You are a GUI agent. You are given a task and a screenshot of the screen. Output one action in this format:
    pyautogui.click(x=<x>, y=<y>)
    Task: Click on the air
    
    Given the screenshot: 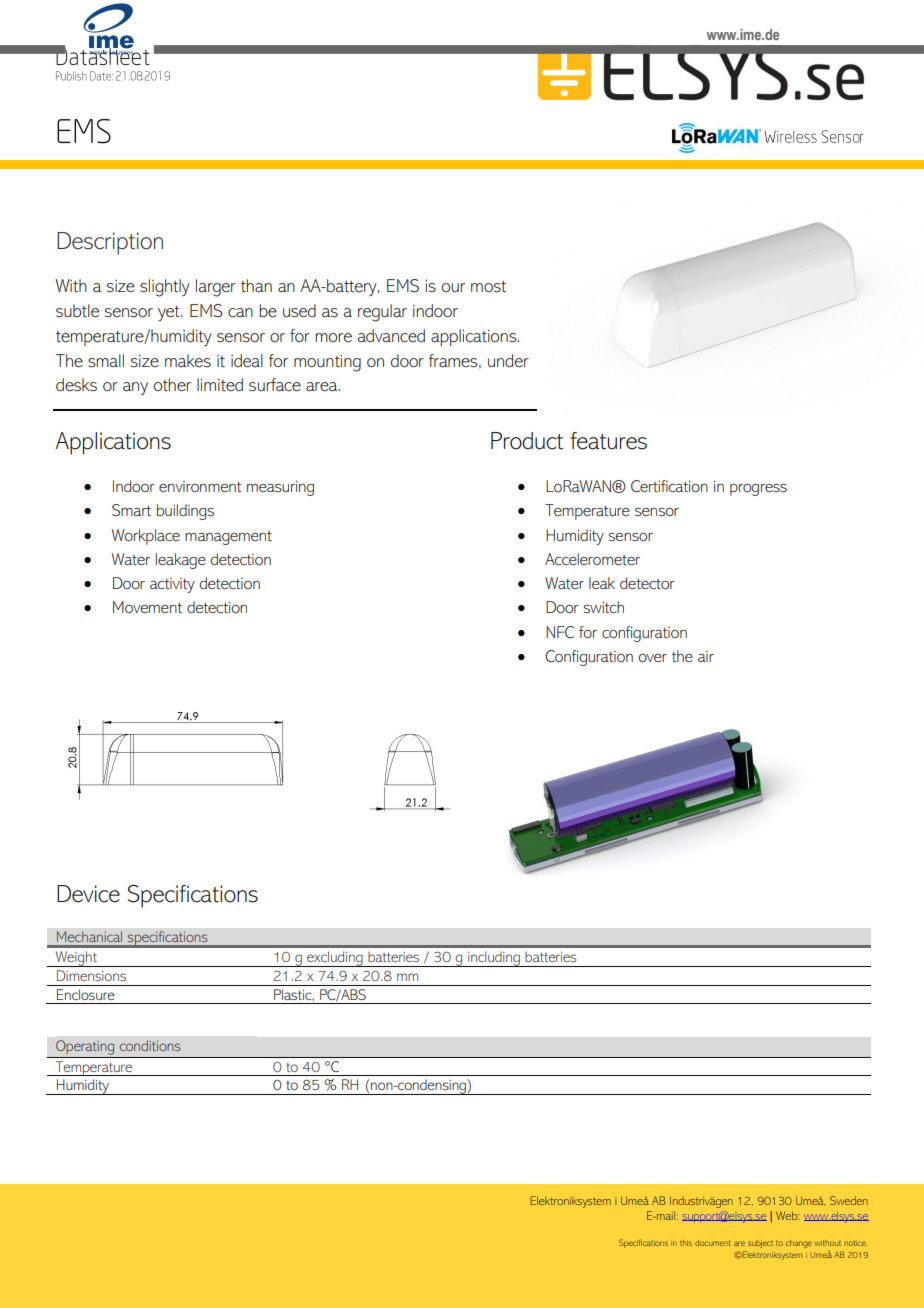 What is the action you would take?
    pyautogui.click(x=706, y=656)
